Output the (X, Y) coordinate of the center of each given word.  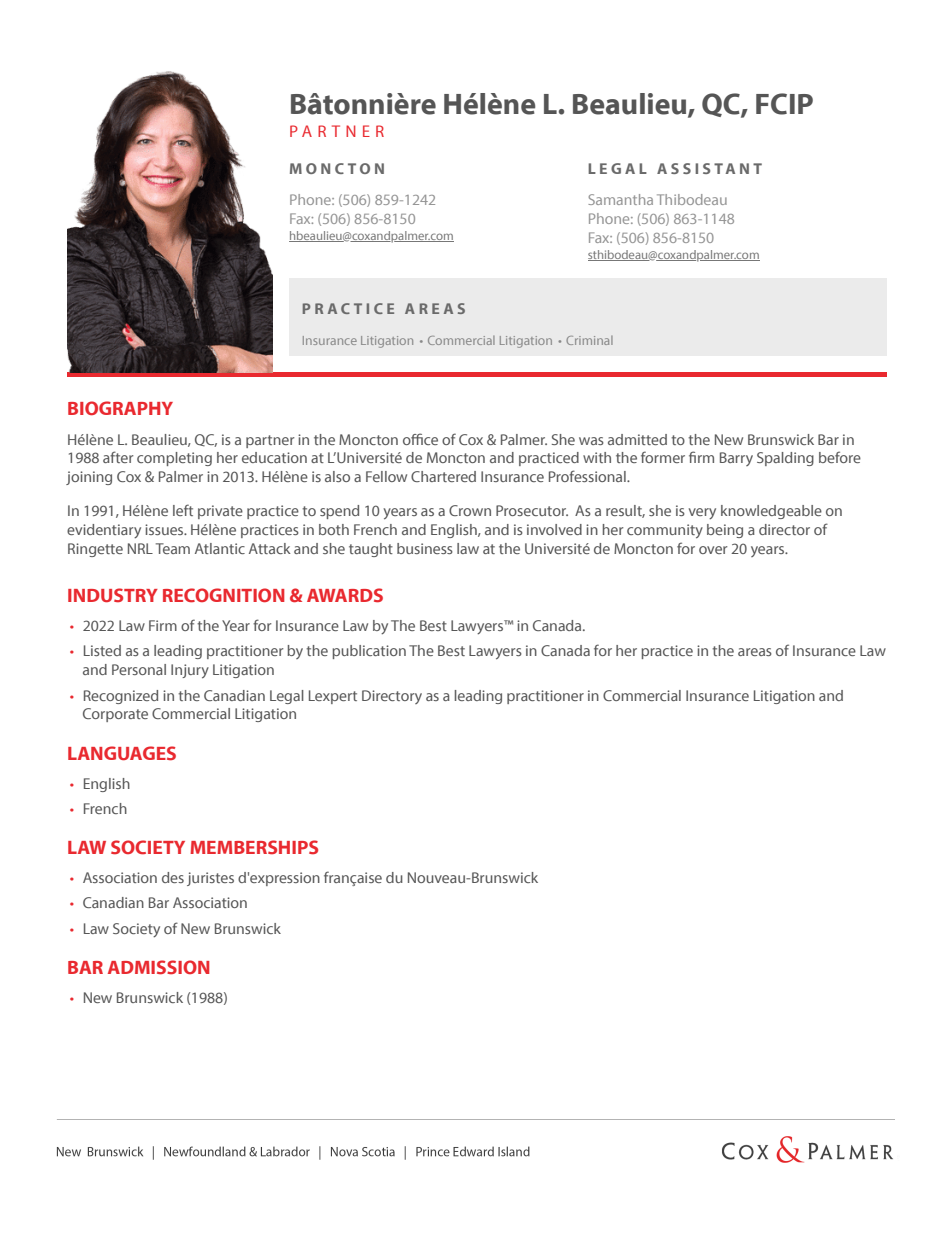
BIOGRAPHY (120, 408)
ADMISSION (158, 967)
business (425, 548)
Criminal (589, 340)
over (713, 550)
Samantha (620, 199)
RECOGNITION (223, 595)
